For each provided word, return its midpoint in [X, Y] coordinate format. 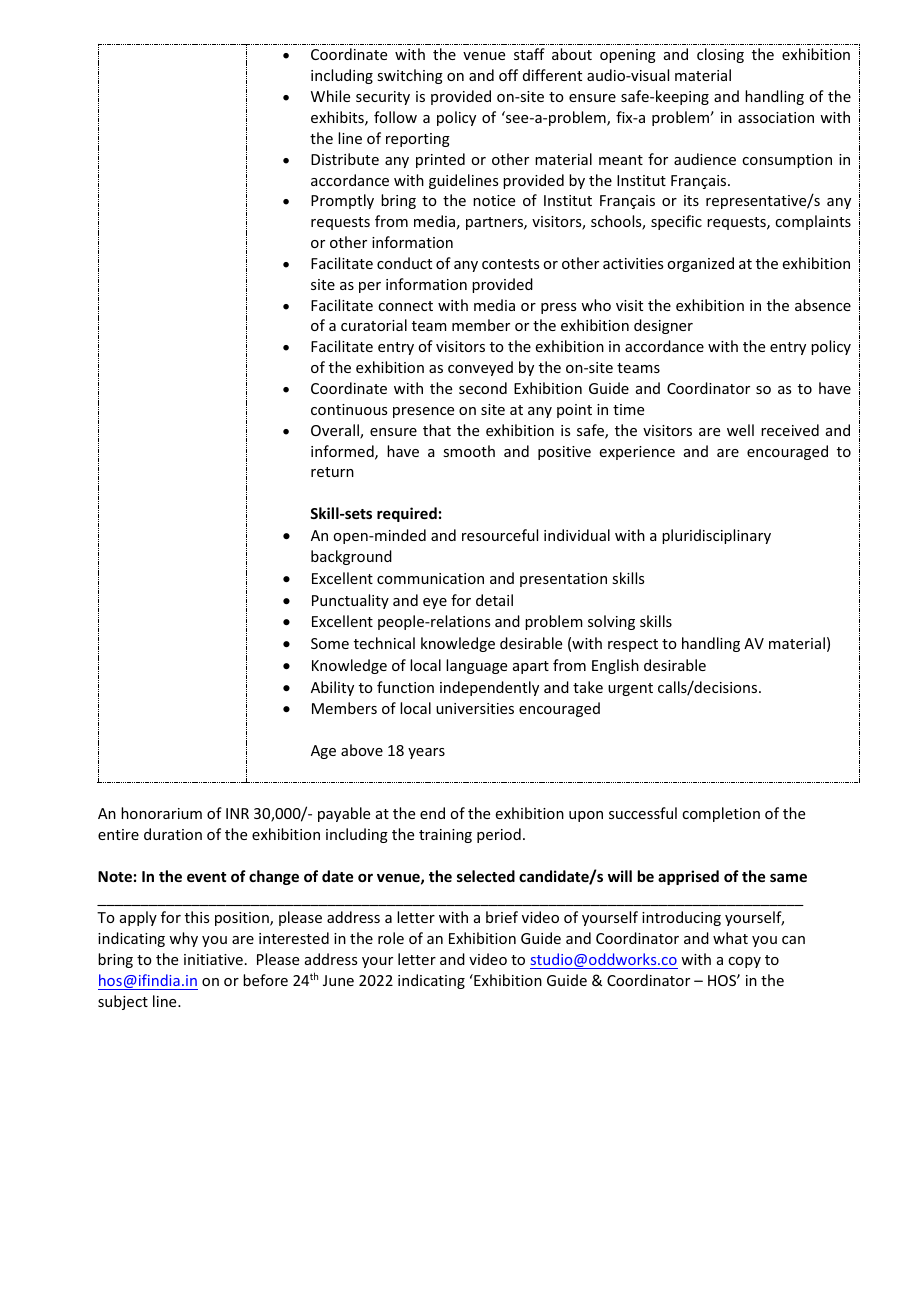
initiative [213, 959]
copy [744, 962]
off [508, 75]
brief [502, 917]
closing [720, 55]
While [330, 96]
